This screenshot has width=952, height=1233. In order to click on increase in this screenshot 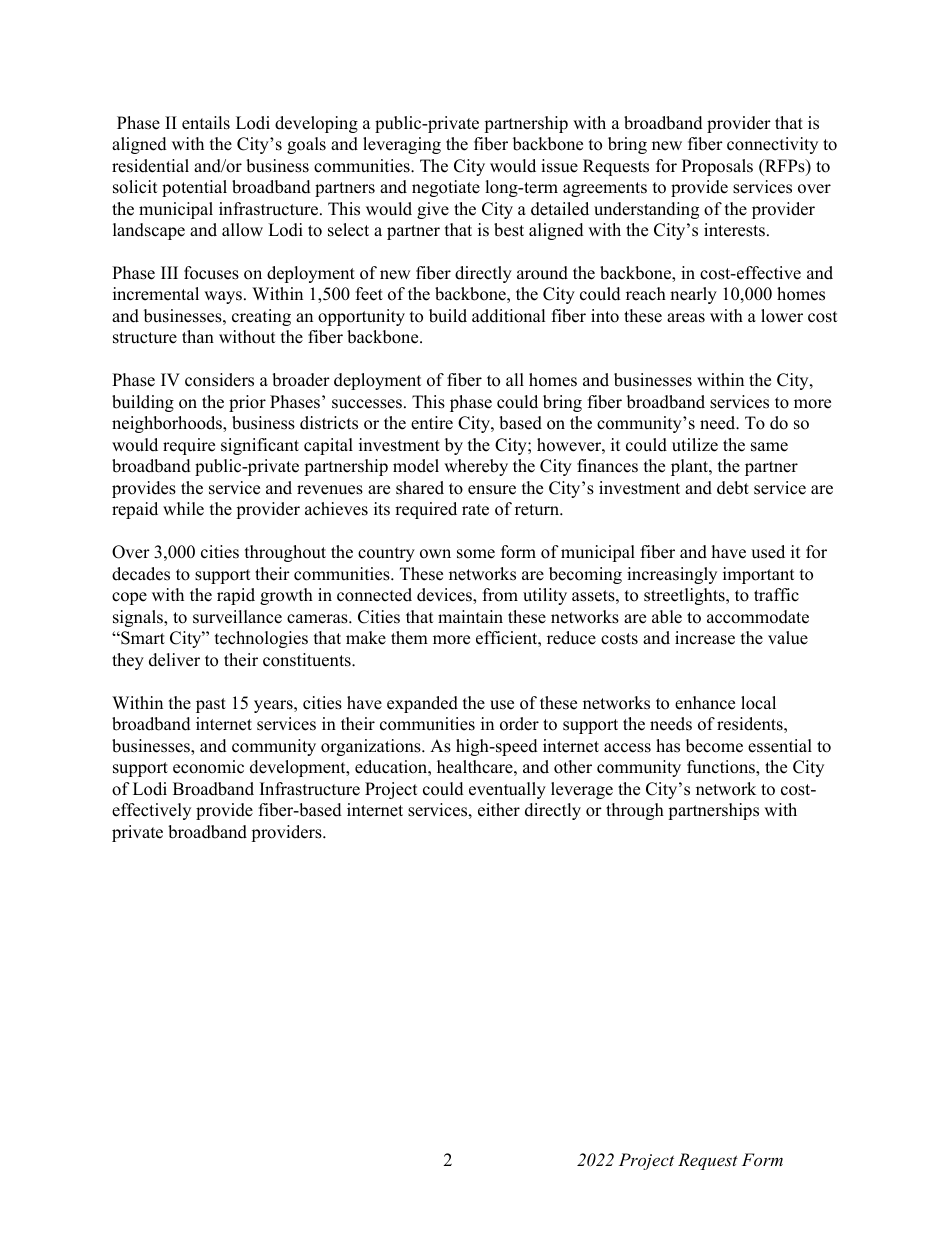, I will do `click(705, 638)`.
